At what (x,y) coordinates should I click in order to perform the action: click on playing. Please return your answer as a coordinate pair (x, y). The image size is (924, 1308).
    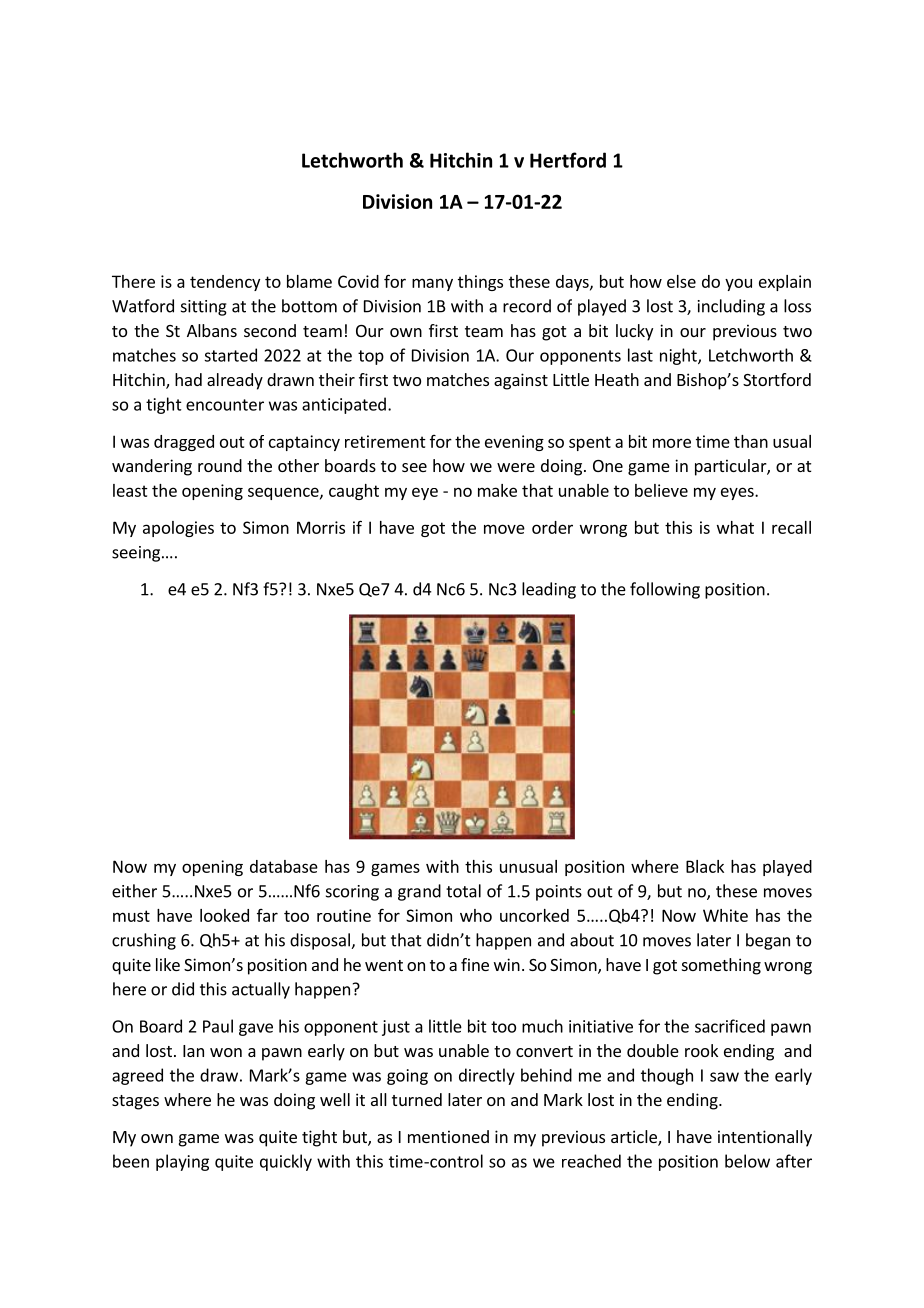
    Looking at the image, I should click on (182, 1162).
